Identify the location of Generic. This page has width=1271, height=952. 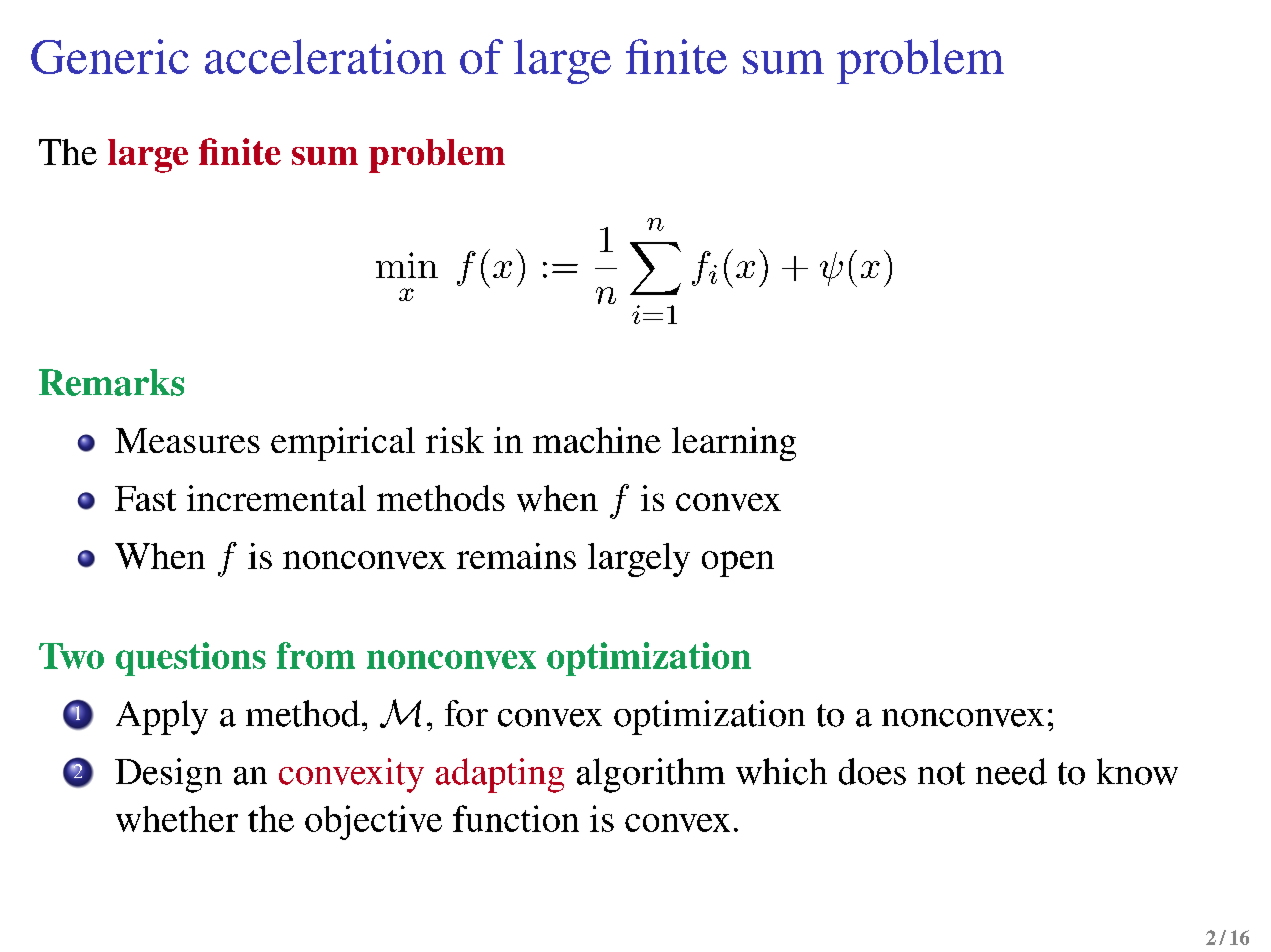
(110, 56).
